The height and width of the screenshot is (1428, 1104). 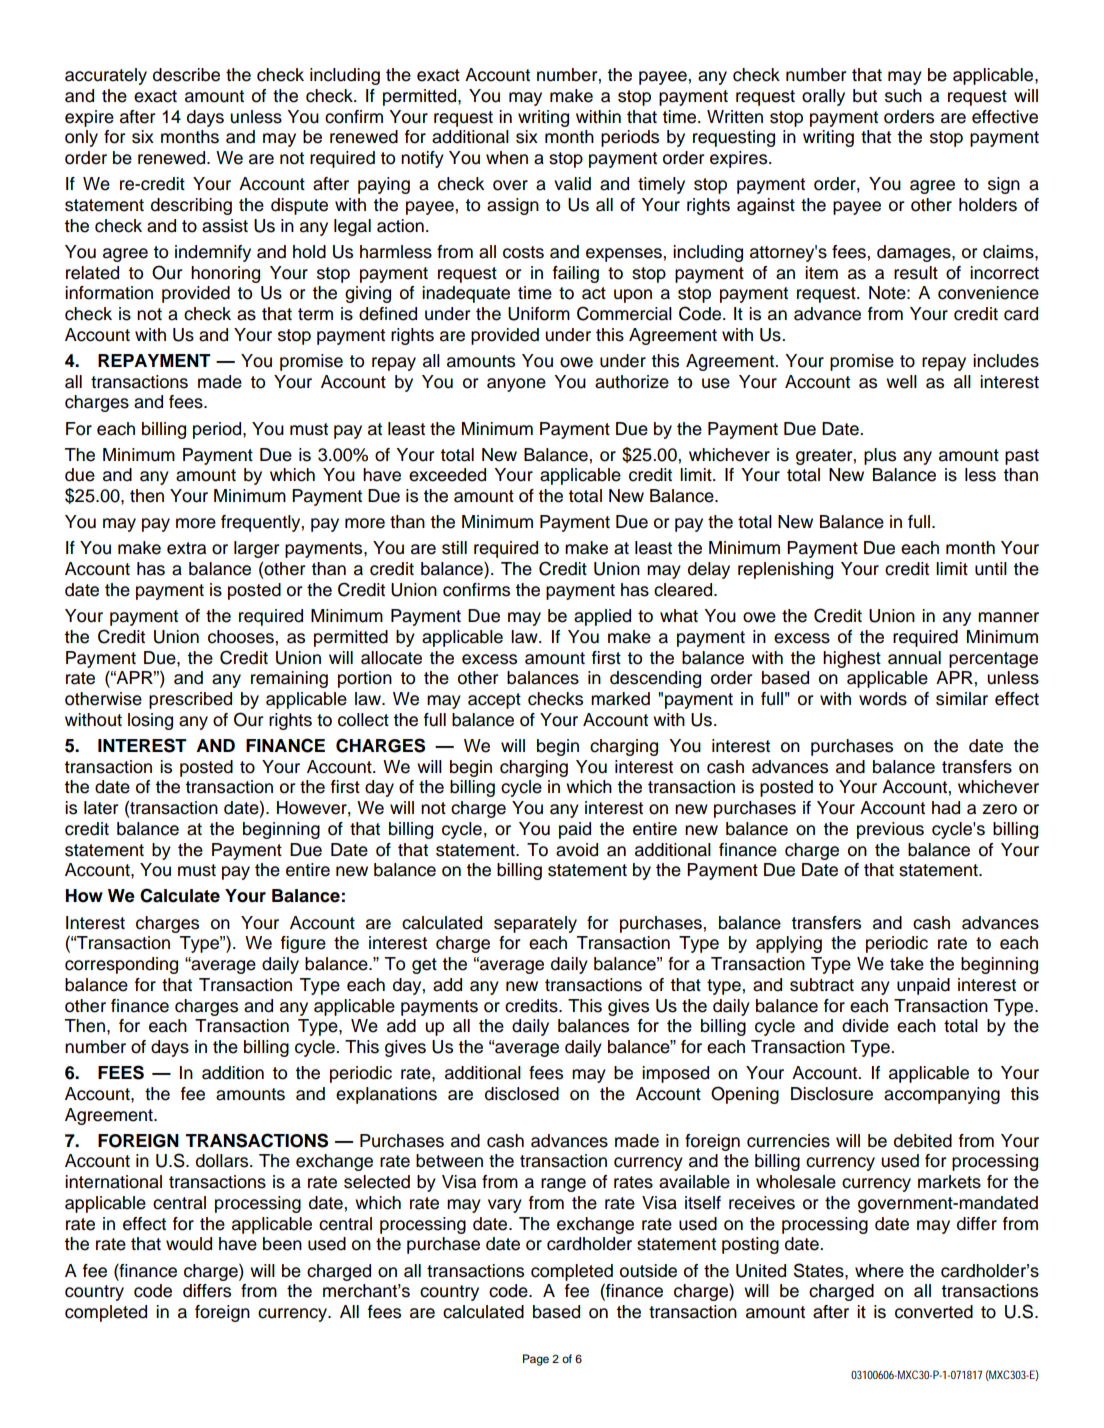 What do you see at coordinates (536, 1360) in the screenshot?
I see `Page` at bounding box center [536, 1360].
